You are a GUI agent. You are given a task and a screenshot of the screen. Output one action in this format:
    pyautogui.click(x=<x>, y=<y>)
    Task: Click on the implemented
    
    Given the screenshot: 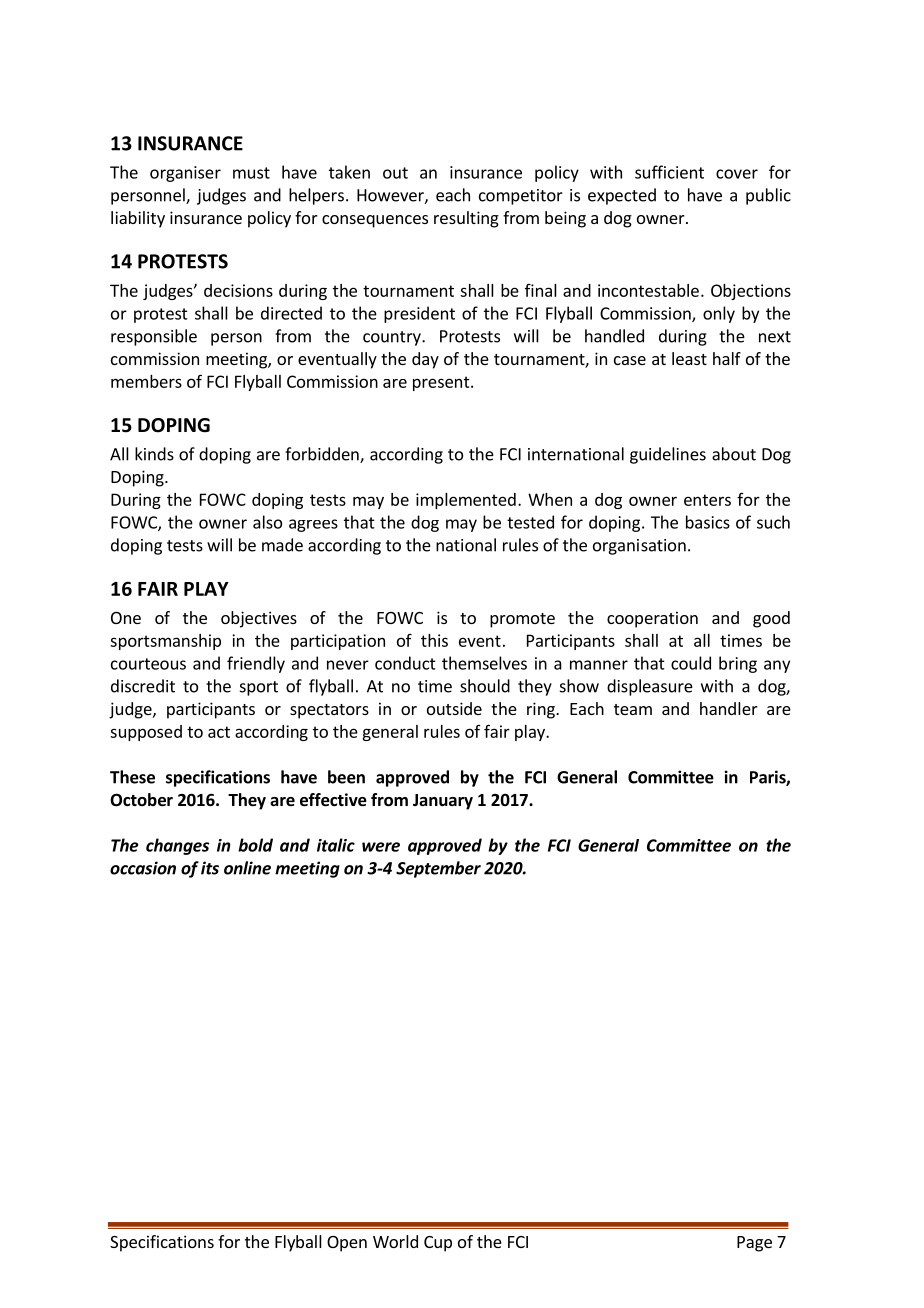 What is the action you would take?
    pyautogui.click(x=466, y=501)
